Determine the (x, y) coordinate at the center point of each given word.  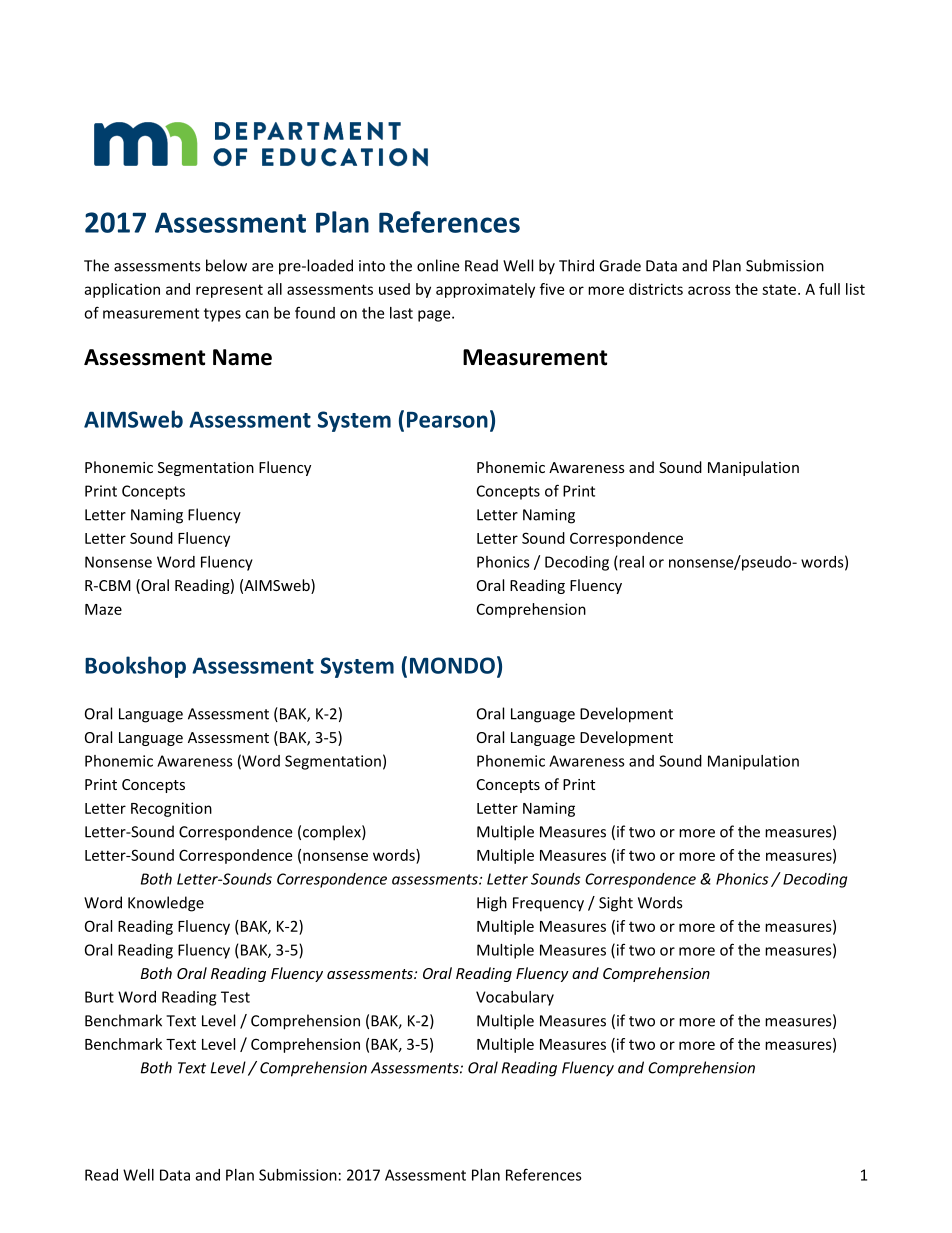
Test (235, 997)
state (780, 290)
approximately (485, 290)
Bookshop (135, 667)
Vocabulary (515, 998)
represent (229, 291)
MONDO (452, 665)
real (631, 562)
